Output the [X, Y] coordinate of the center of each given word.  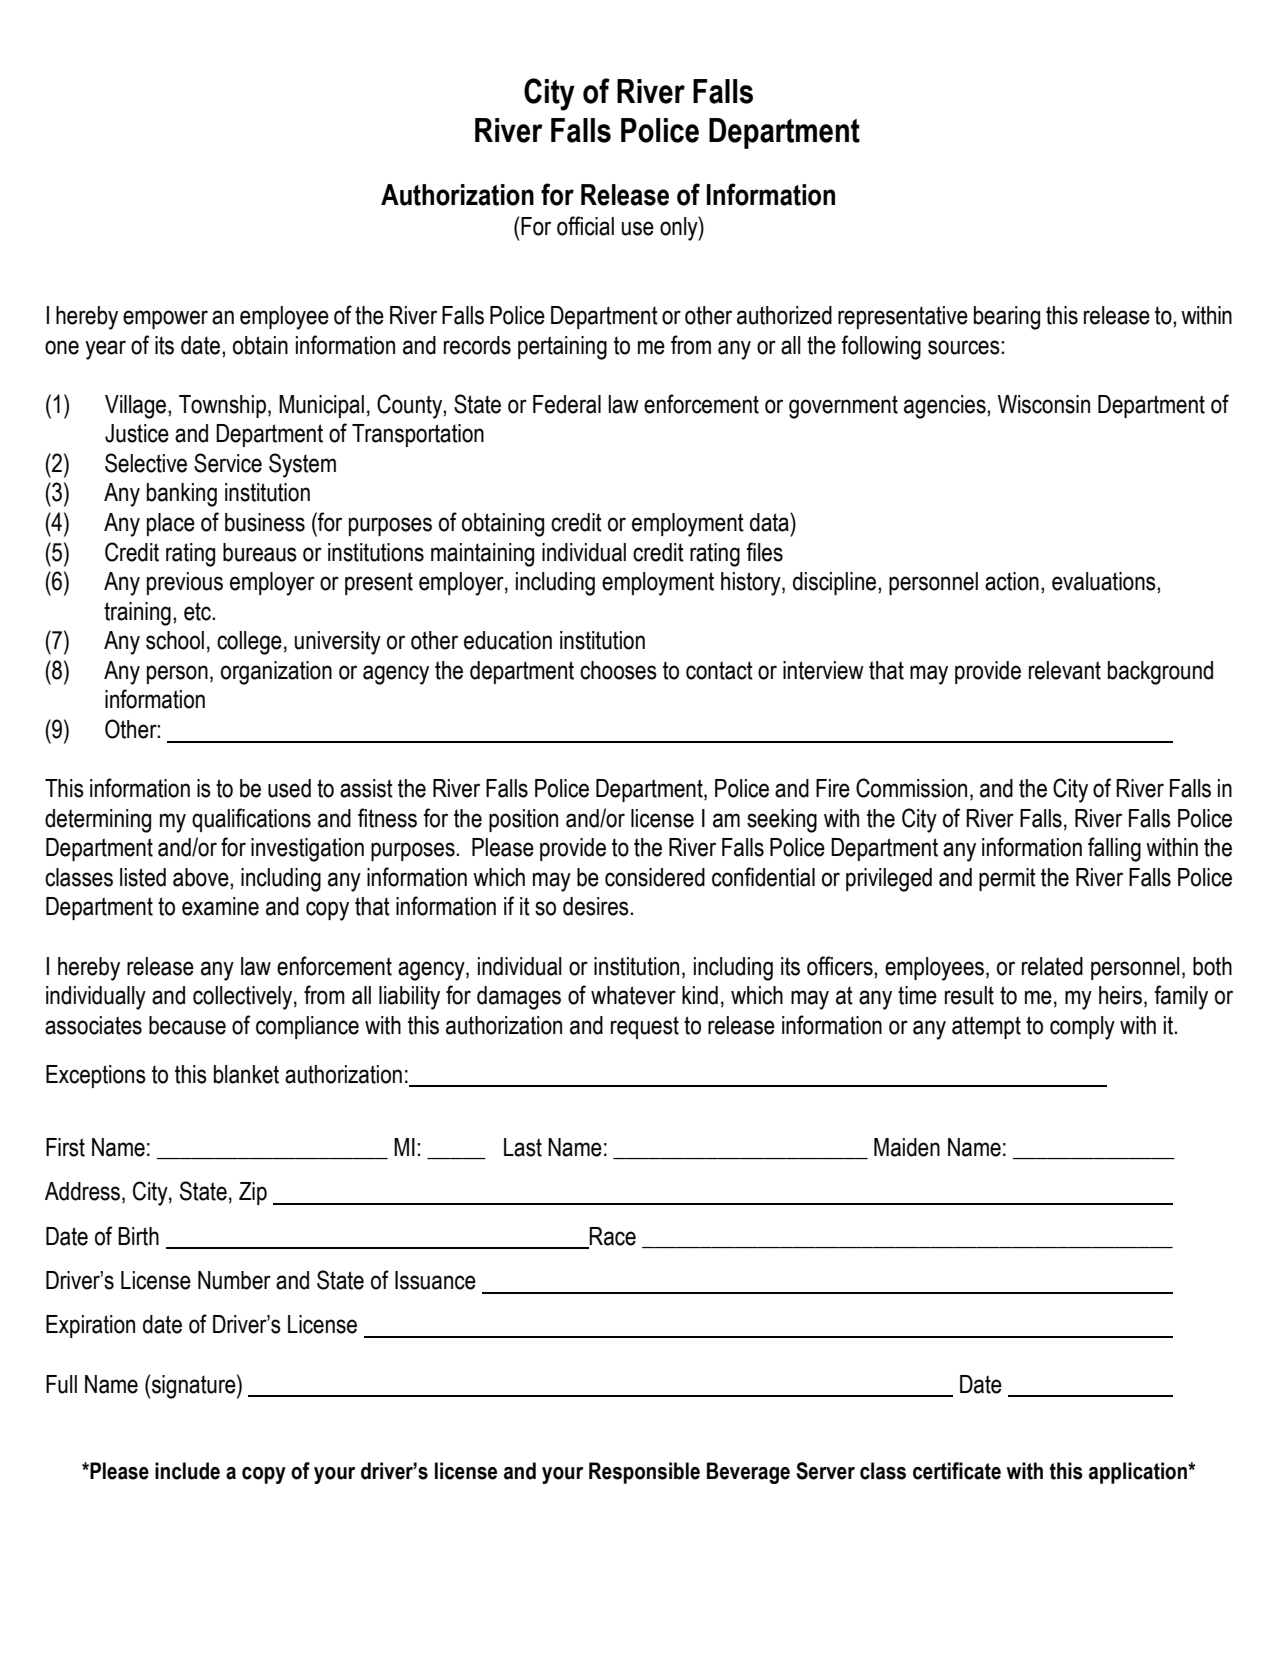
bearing [1007, 318]
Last [523, 1147]
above [202, 877]
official [585, 226]
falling [1114, 849]
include [187, 1471]
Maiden [907, 1147]
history [752, 584]
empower [165, 319]
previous [185, 583]
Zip [253, 1193]
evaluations [1105, 581]
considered [655, 877]
